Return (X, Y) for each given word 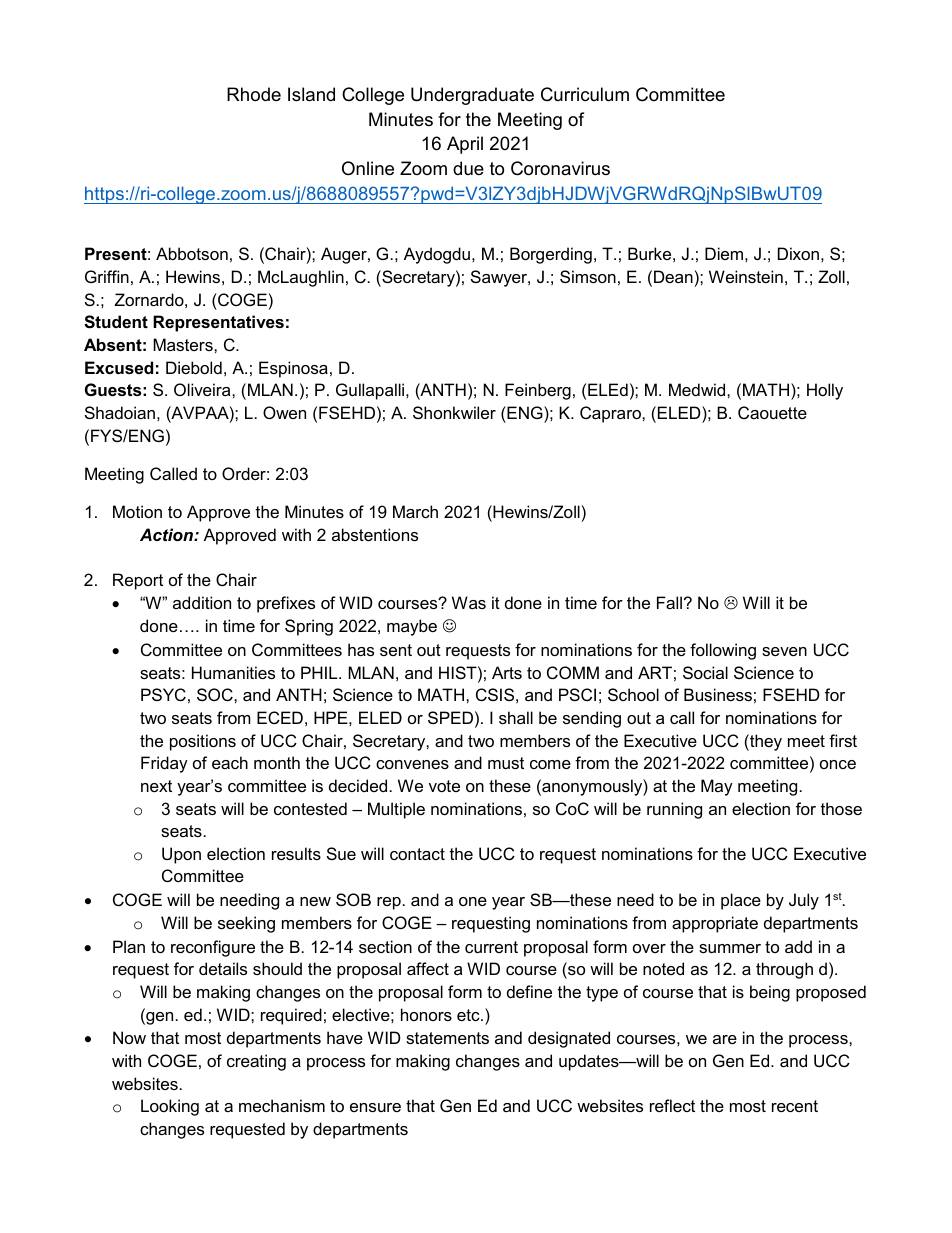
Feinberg (538, 391)
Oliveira (203, 389)
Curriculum (585, 94)
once (838, 764)
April (465, 145)
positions (203, 742)
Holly (825, 391)
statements (447, 1038)
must (506, 763)
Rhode (254, 94)
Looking (170, 1107)
